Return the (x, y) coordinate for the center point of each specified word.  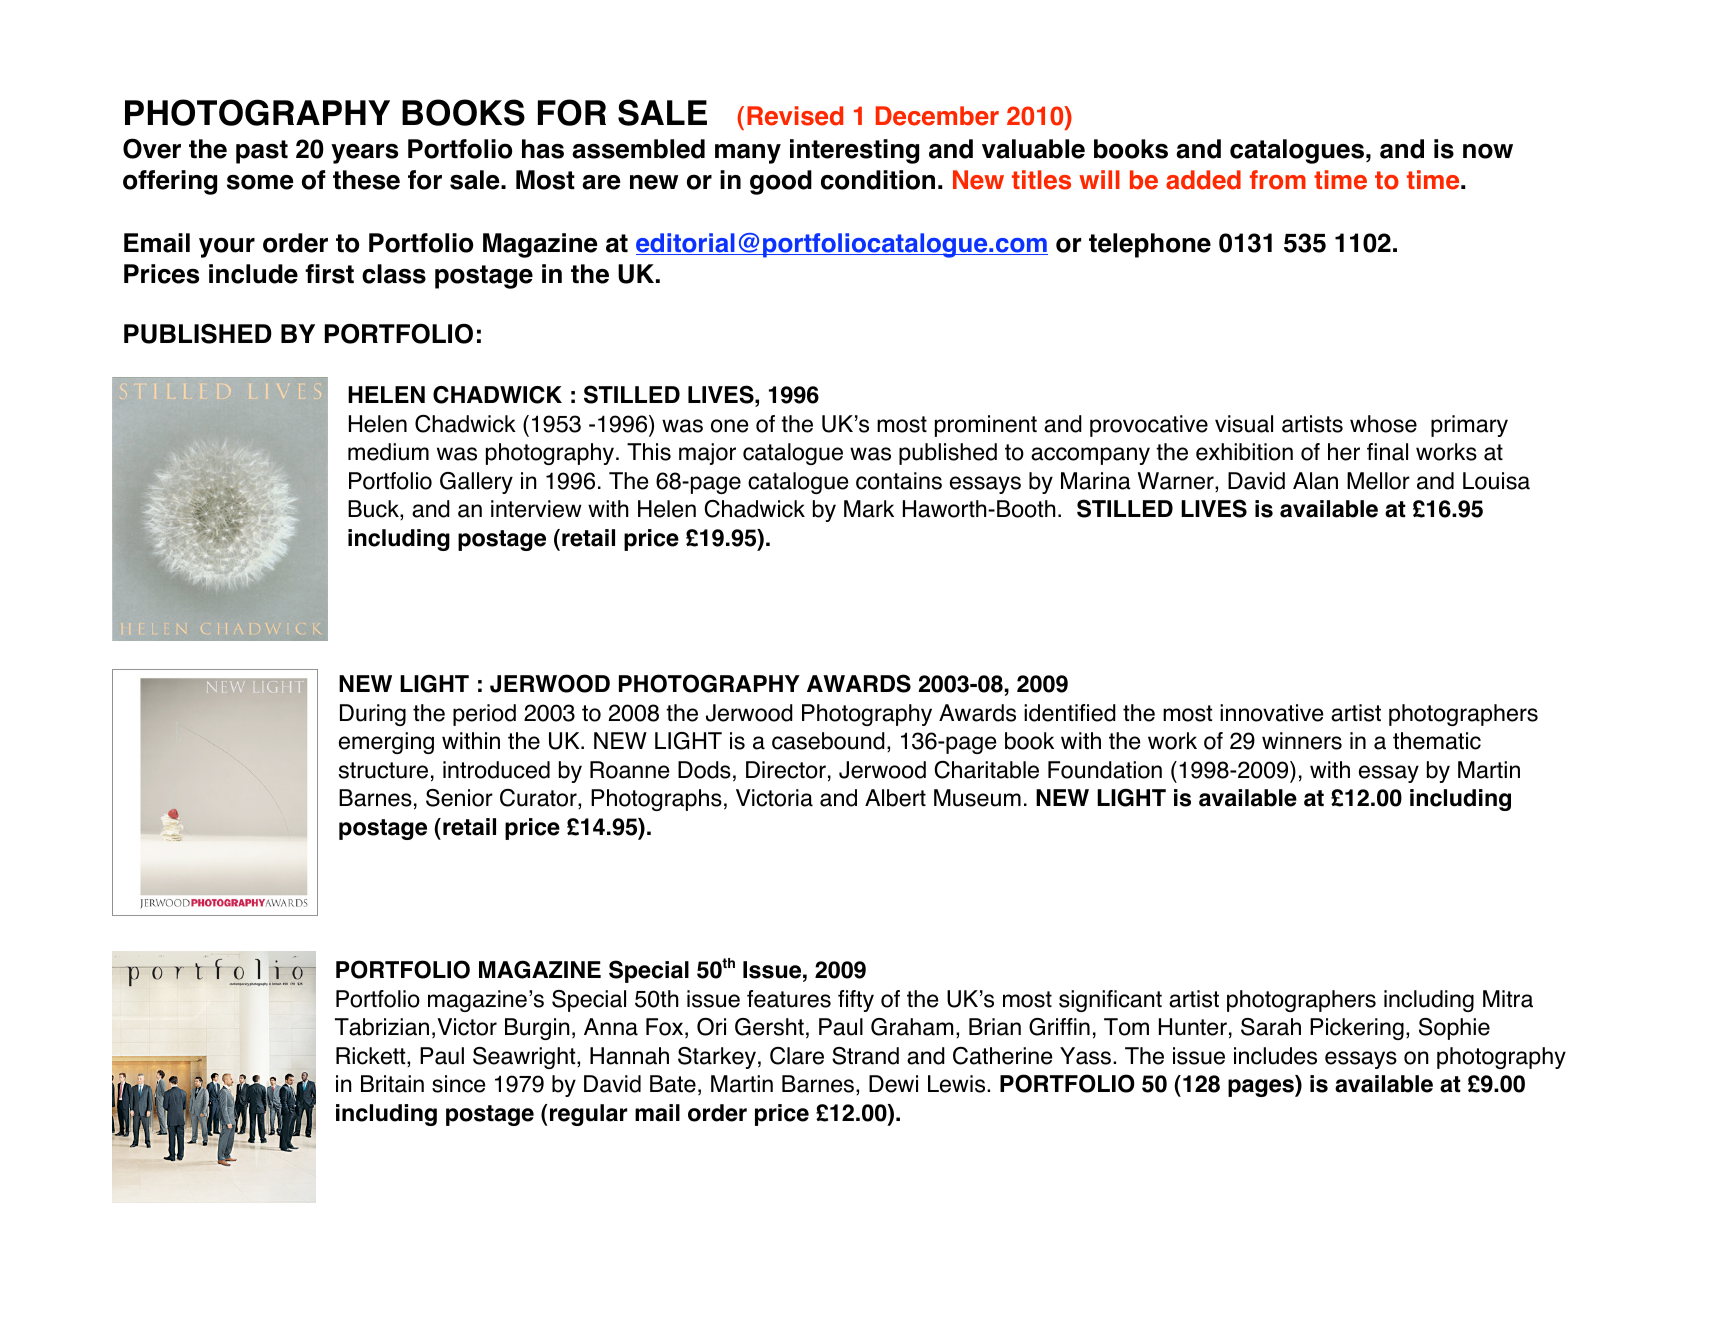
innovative (1271, 713)
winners (1302, 741)
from (1278, 180)
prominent (986, 426)
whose (1383, 424)
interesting (854, 151)
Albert (895, 798)
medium (388, 452)
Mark (869, 509)
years (364, 154)
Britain (392, 1084)
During (373, 715)
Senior (459, 798)
